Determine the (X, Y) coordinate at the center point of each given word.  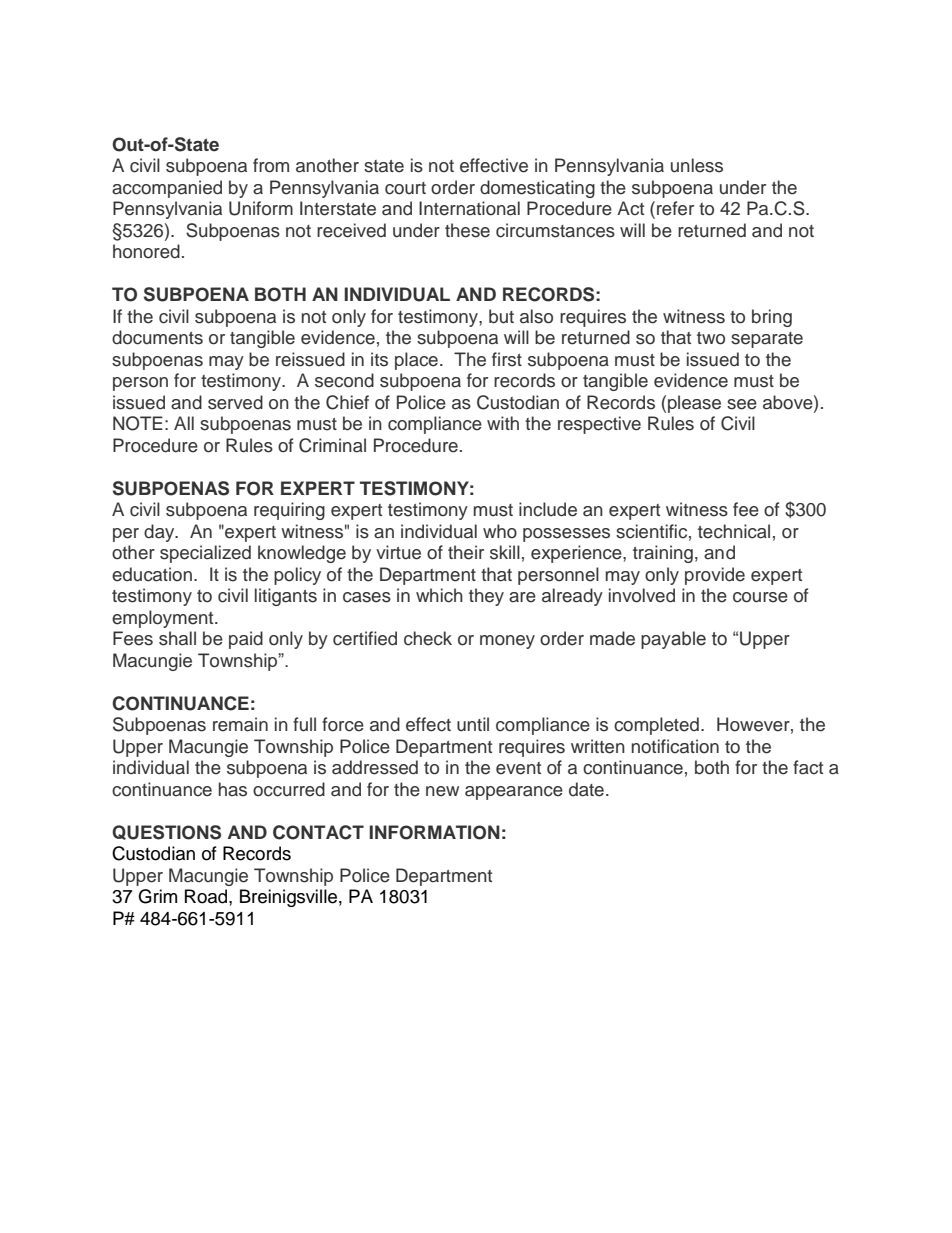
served (235, 402)
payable (673, 640)
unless (697, 165)
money (507, 642)
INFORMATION (434, 832)
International (469, 208)
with (503, 423)
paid (246, 640)
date (586, 789)
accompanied (167, 189)
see (742, 404)
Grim (157, 896)
